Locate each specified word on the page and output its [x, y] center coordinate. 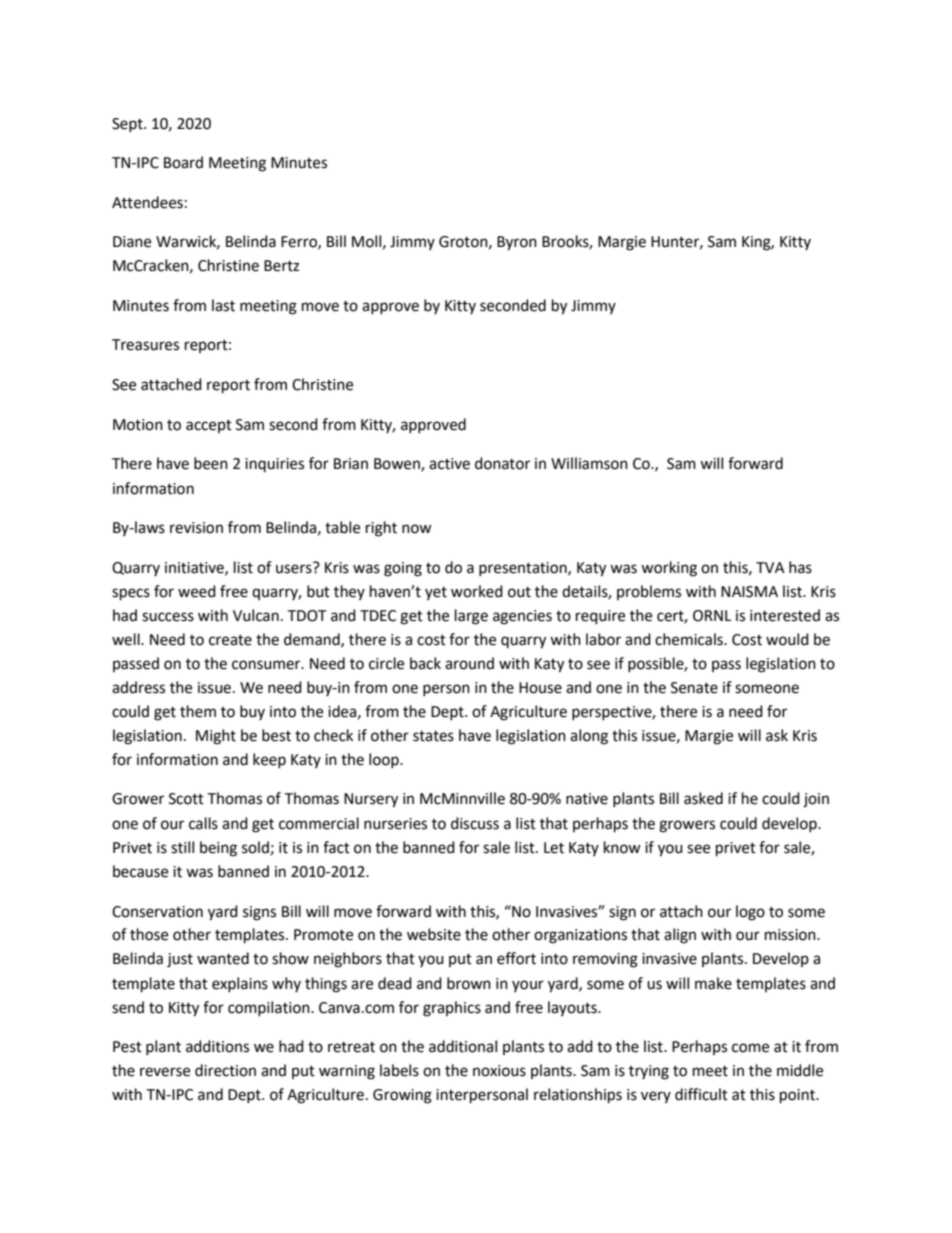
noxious [499, 1071]
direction [225, 1070]
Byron [517, 243]
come [750, 1048]
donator [502, 463]
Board [183, 162]
